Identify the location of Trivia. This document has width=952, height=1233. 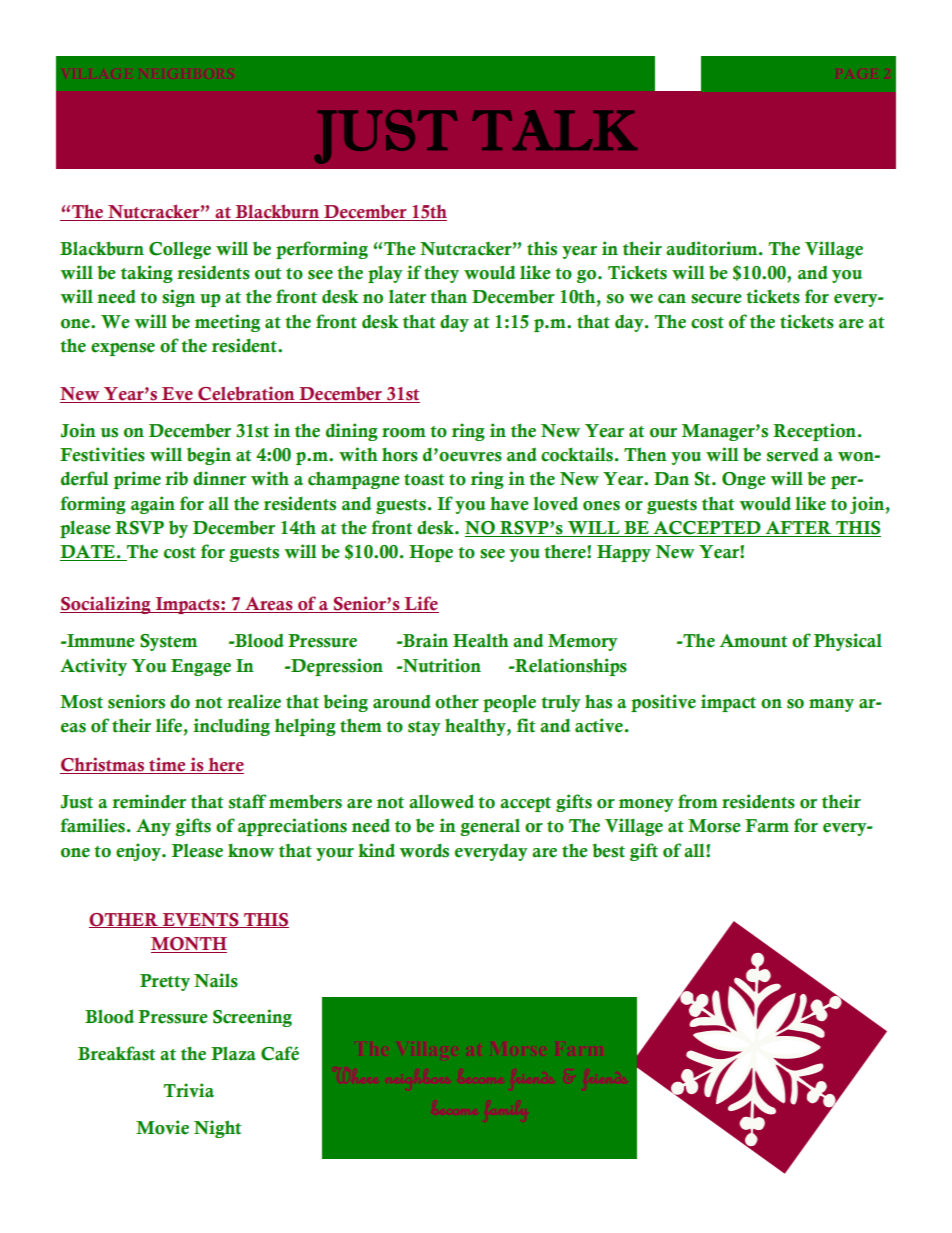
(188, 1090).
